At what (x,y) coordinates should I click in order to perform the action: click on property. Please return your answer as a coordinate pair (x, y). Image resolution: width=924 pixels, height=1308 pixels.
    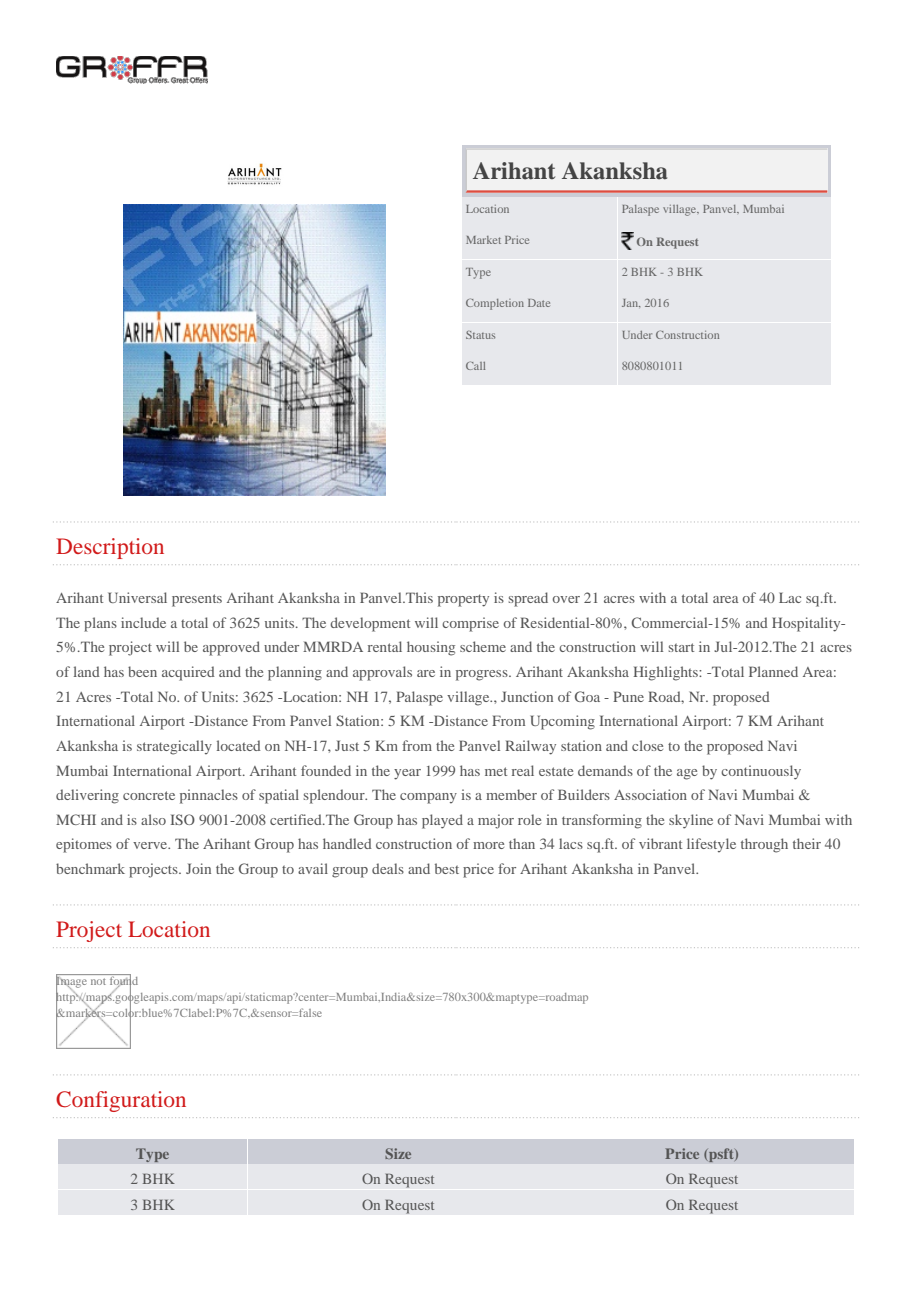
    Looking at the image, I should click on (463, 600).
